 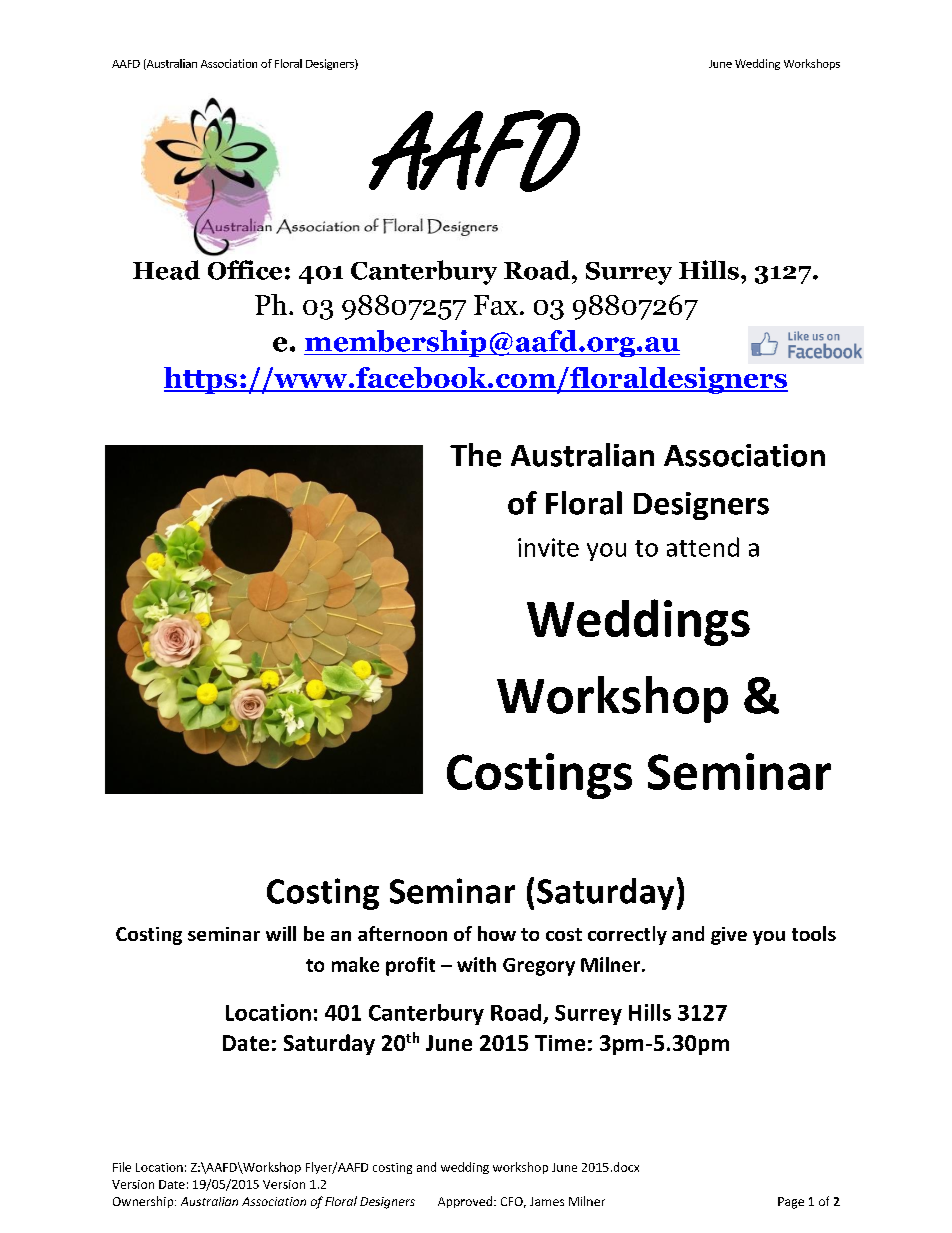 I want to click on Page, so click(x=791, y=1203).
